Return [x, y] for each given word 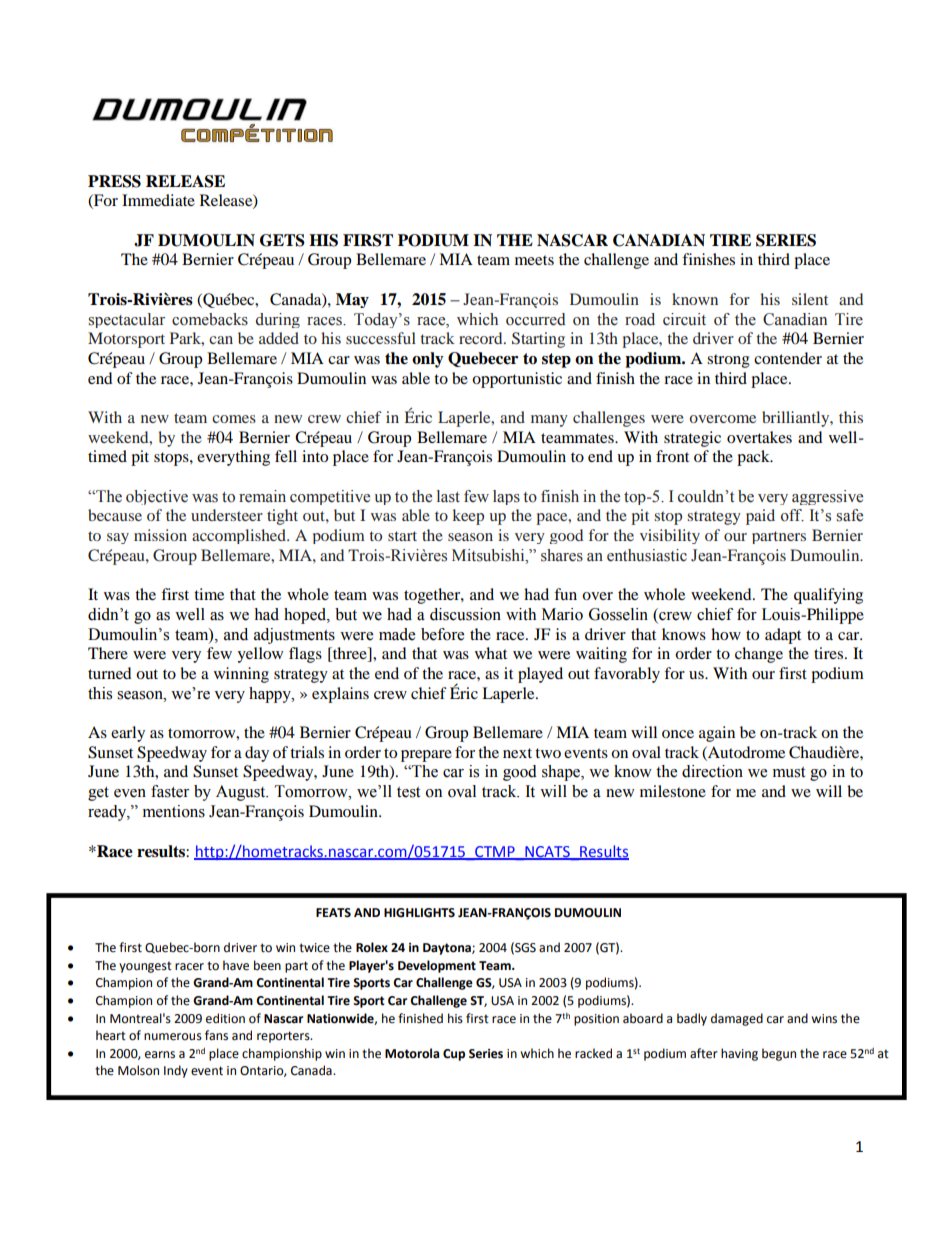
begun [779, 1054]
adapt [783, 636]
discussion [465, 614]
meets [534, 260]
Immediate [158, 200]
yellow [260, 655]
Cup [454, 1055]
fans [216, 1035]
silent [810, 299]
